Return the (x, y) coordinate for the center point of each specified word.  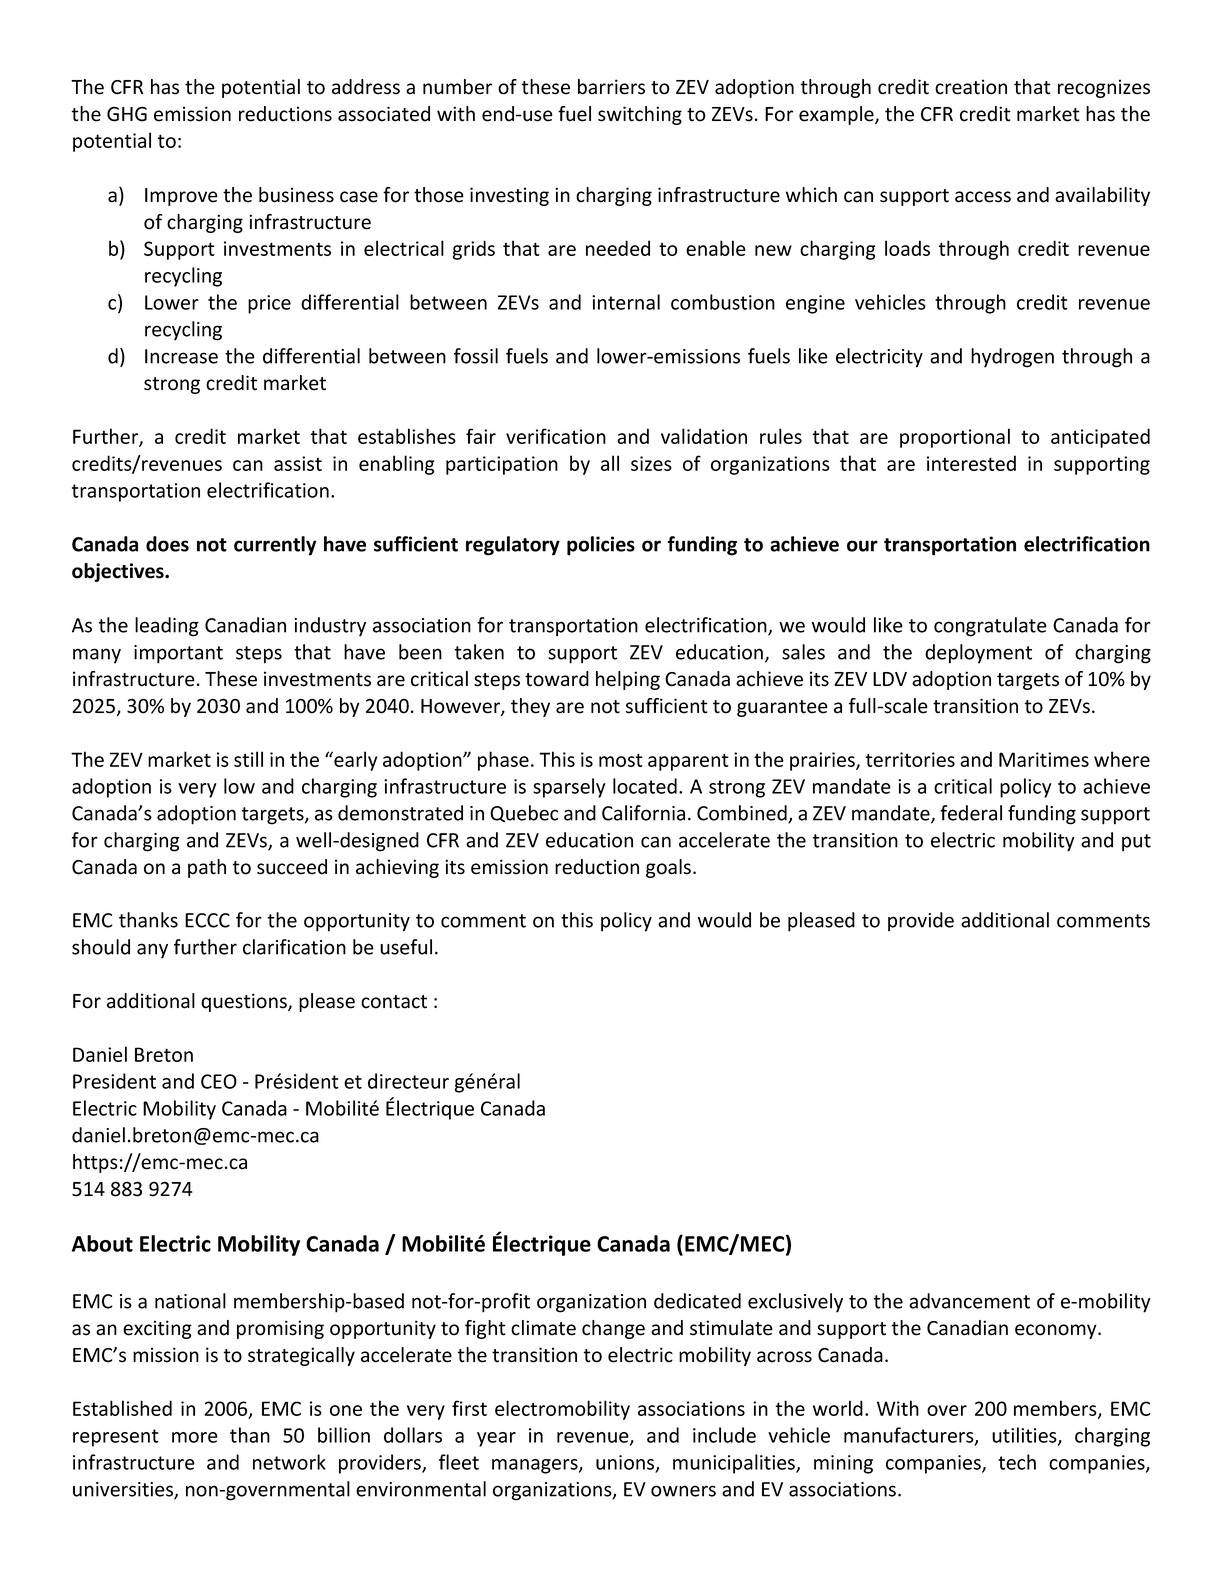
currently (275, 546)
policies (601, 546)
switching (640, 115)
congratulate (990, 627)
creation (971, 87)
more (195, 1437)
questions (245, 1002)
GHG (127, 114)
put (1136, 842)
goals (668, 868)
